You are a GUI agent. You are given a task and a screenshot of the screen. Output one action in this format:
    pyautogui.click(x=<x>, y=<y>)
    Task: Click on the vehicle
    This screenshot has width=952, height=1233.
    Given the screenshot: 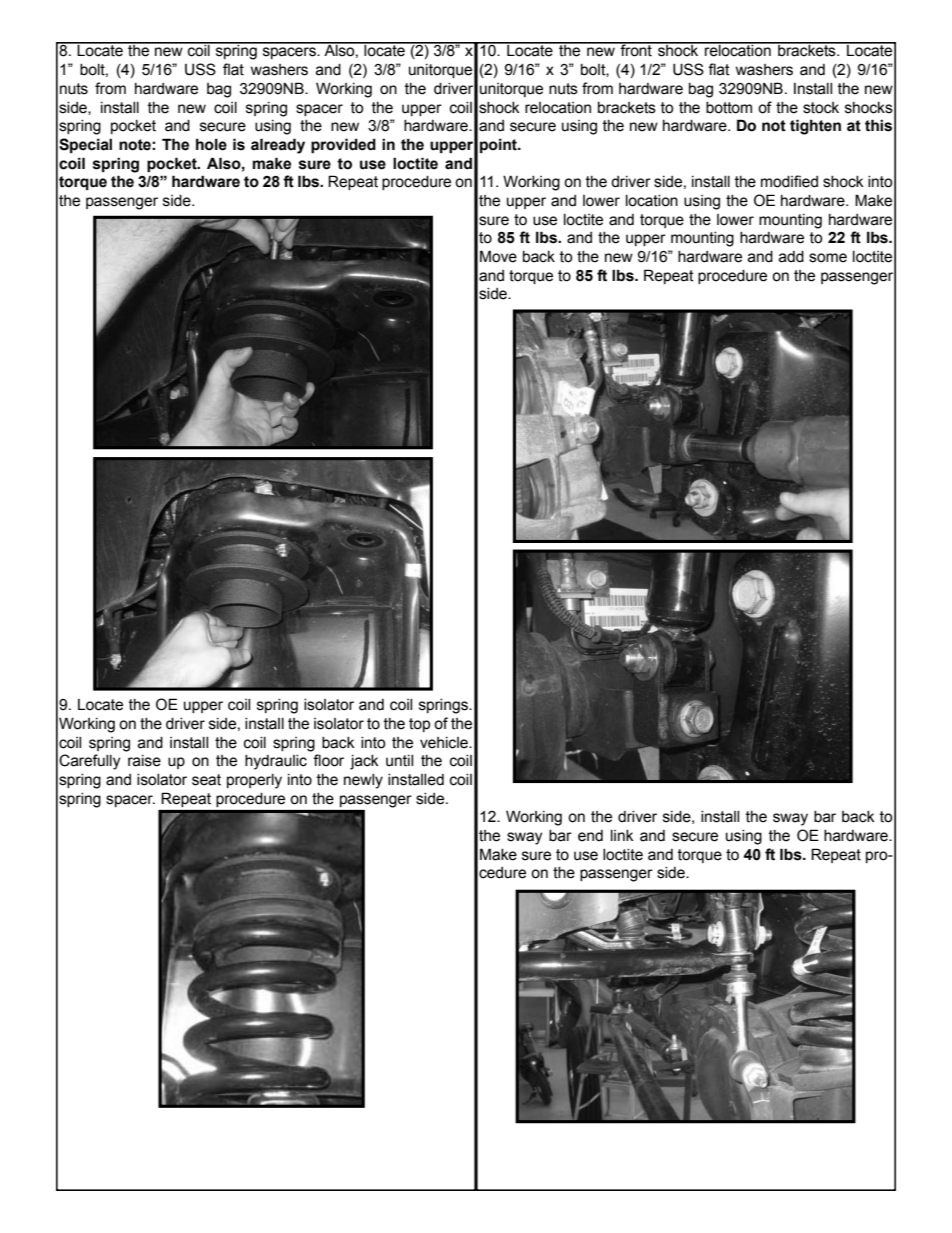 What is the action you would take?
    pyautogui.click(x=445, y=743)
